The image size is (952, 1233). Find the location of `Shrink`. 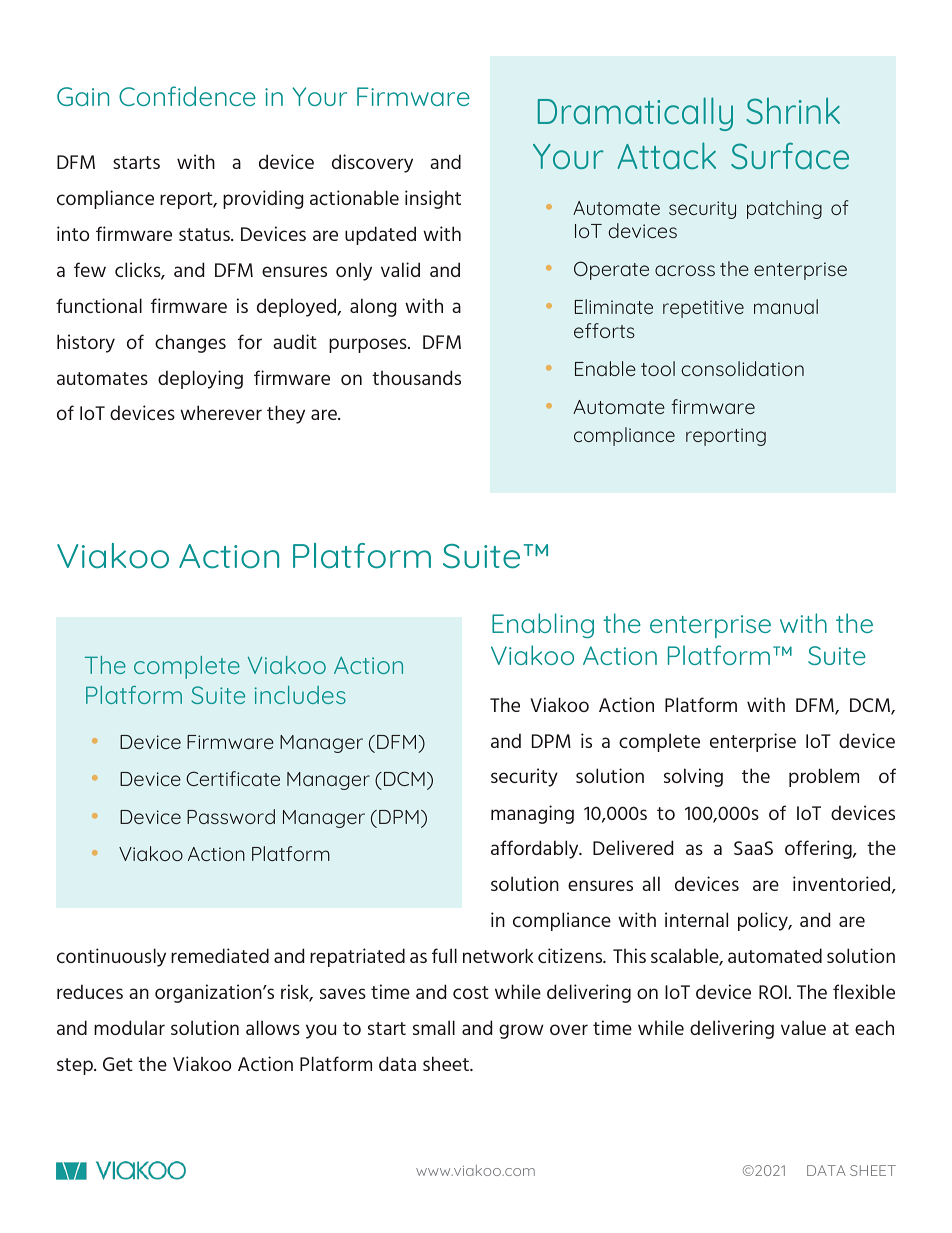

Shrink is located at coordinates (793, 110).
